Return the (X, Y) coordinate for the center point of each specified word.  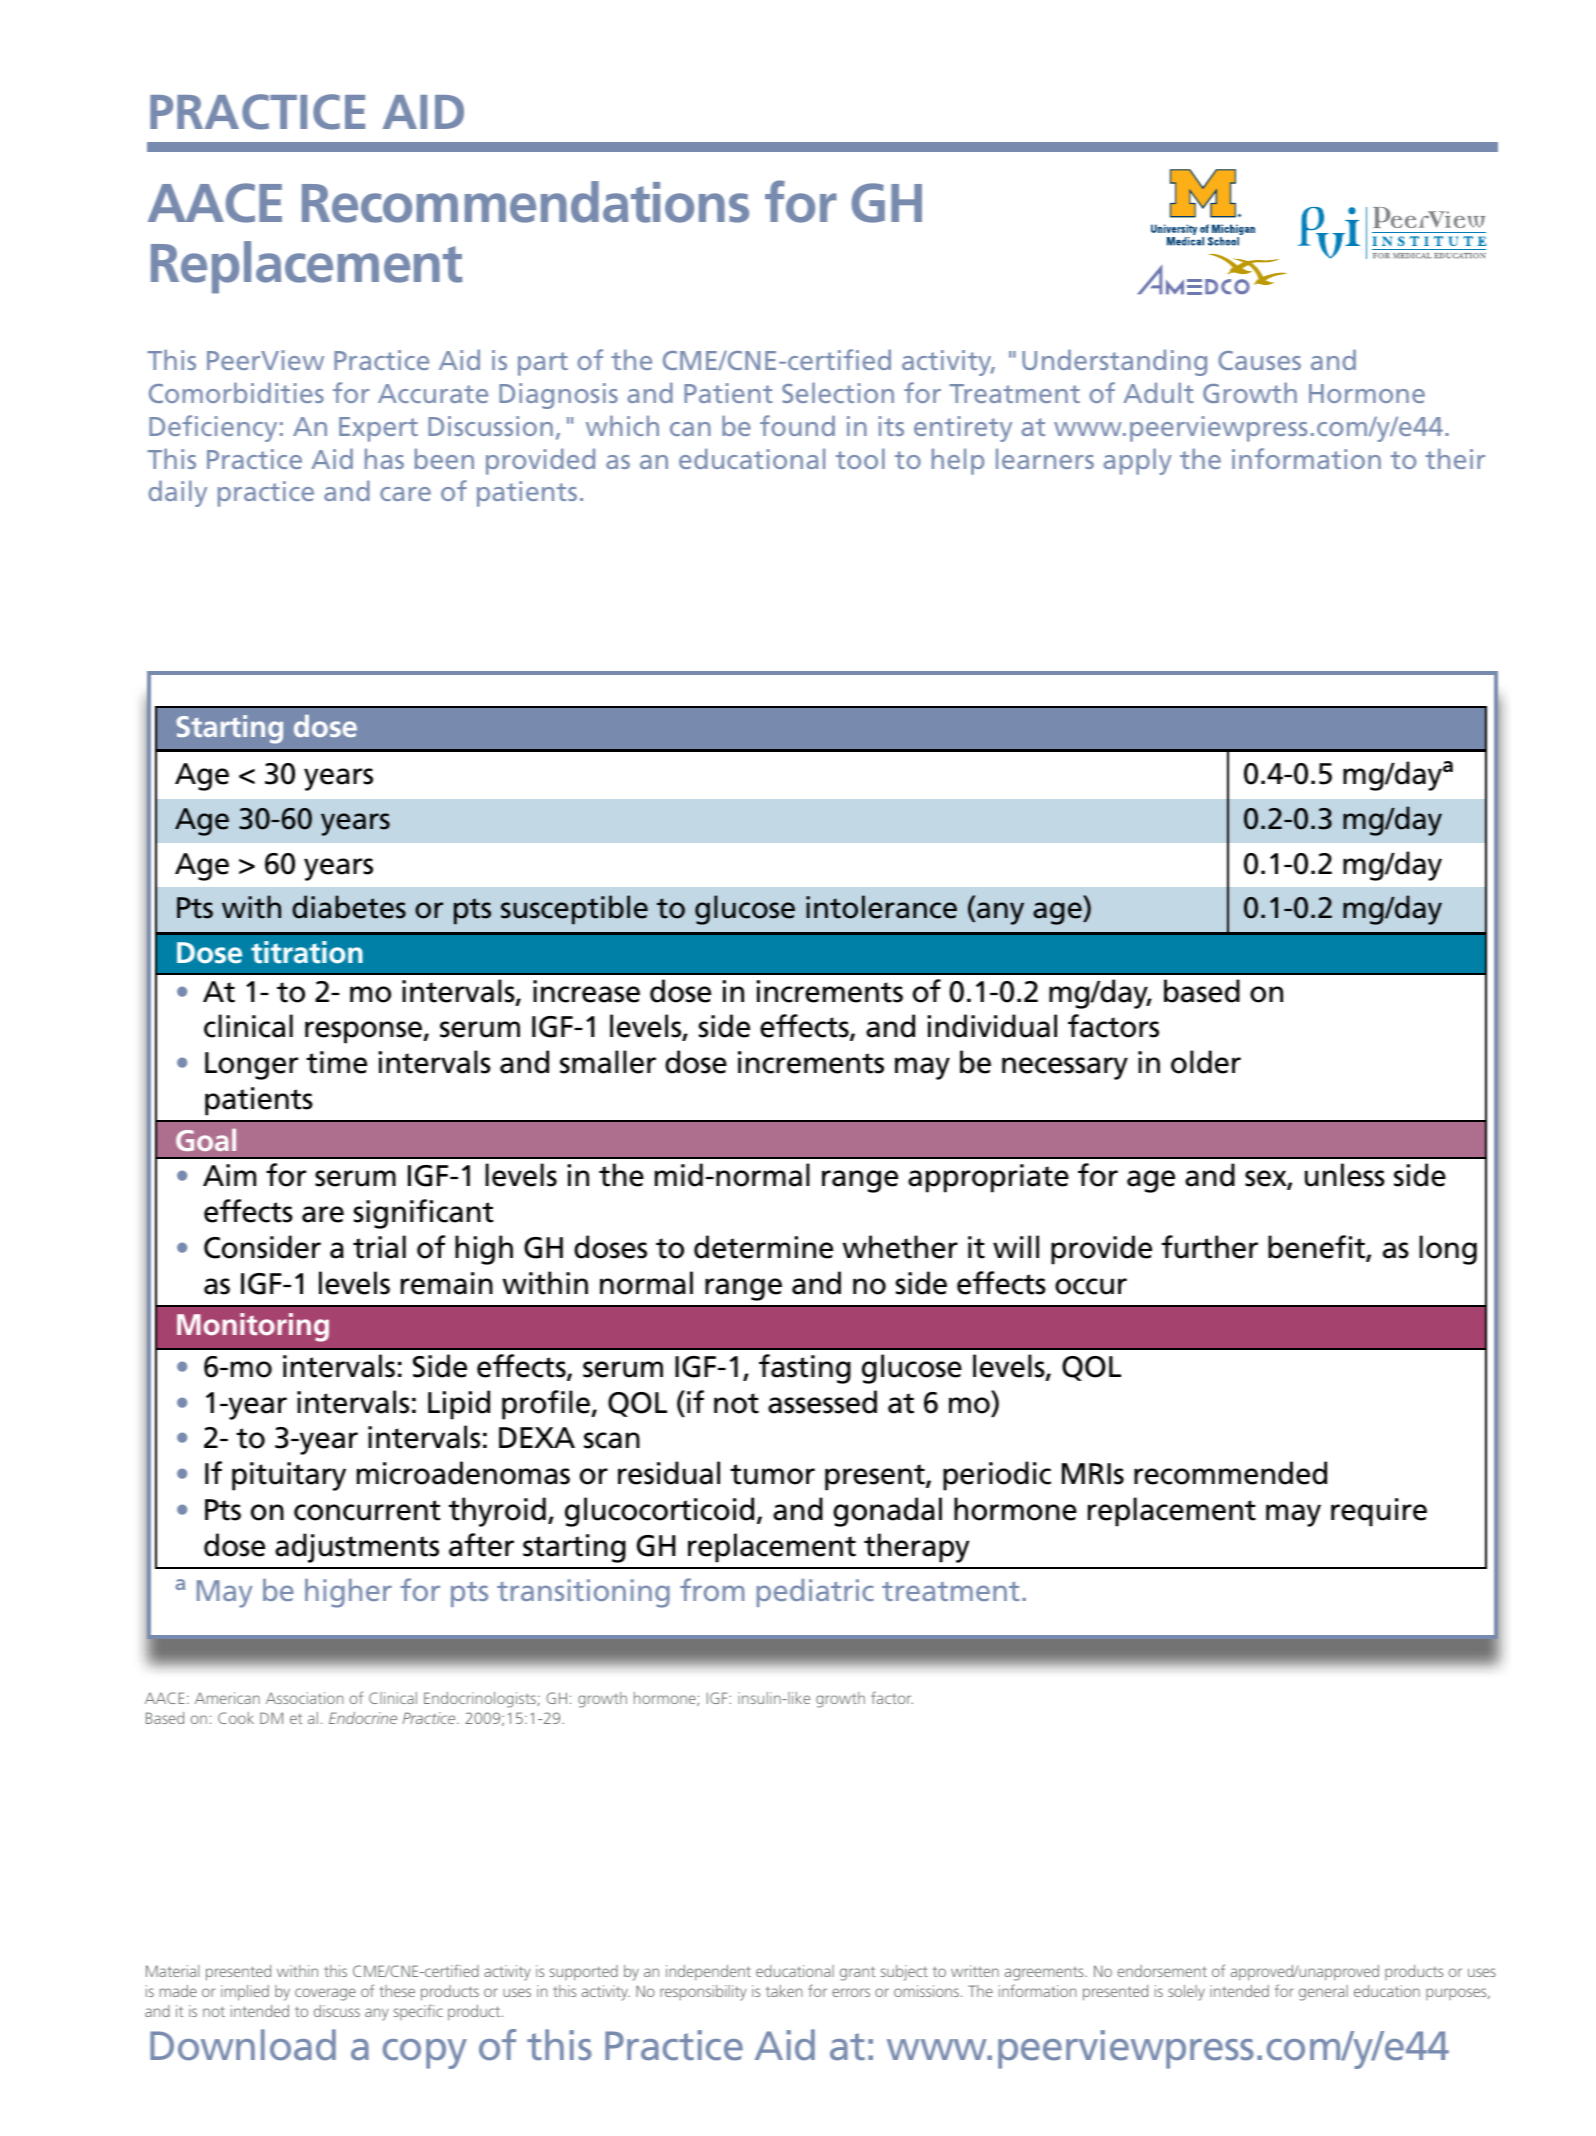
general (1323, 1993)
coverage (325, 1994)
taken (784, 1991)
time (336, 1062)
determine (763, 1247)
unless (1345, 1175)
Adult (1158, 392)
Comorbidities (236, 392)
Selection (838, 392)
